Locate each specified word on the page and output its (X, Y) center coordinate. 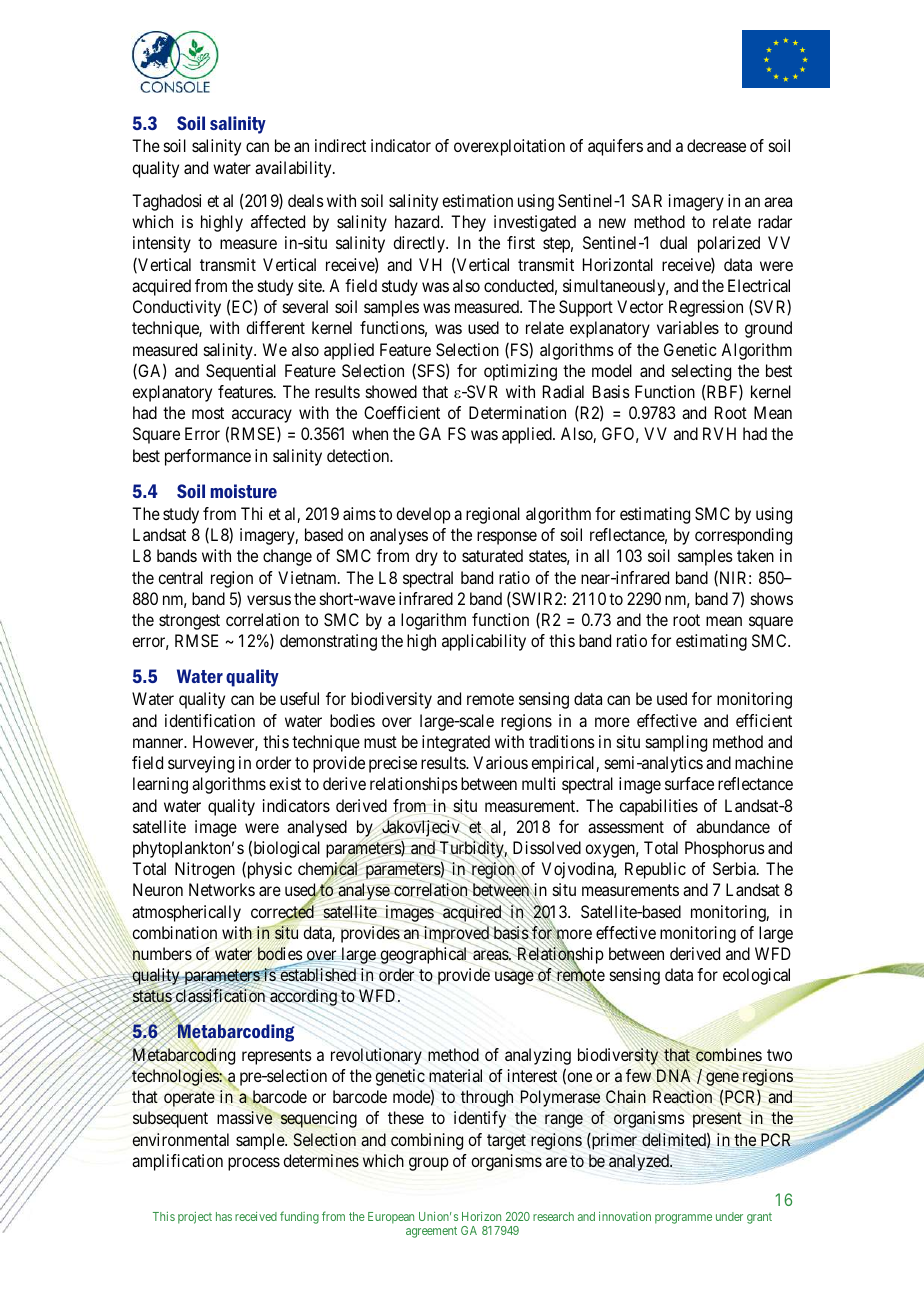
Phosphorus (725, 849)
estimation (477, 200)
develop (423, 515)
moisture (244, 491)
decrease (716, 145)
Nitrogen (205, 870)
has (224, 1216)
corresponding (743, 536)
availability (294, 169)
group (429, 1164)
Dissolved (547, 847)
